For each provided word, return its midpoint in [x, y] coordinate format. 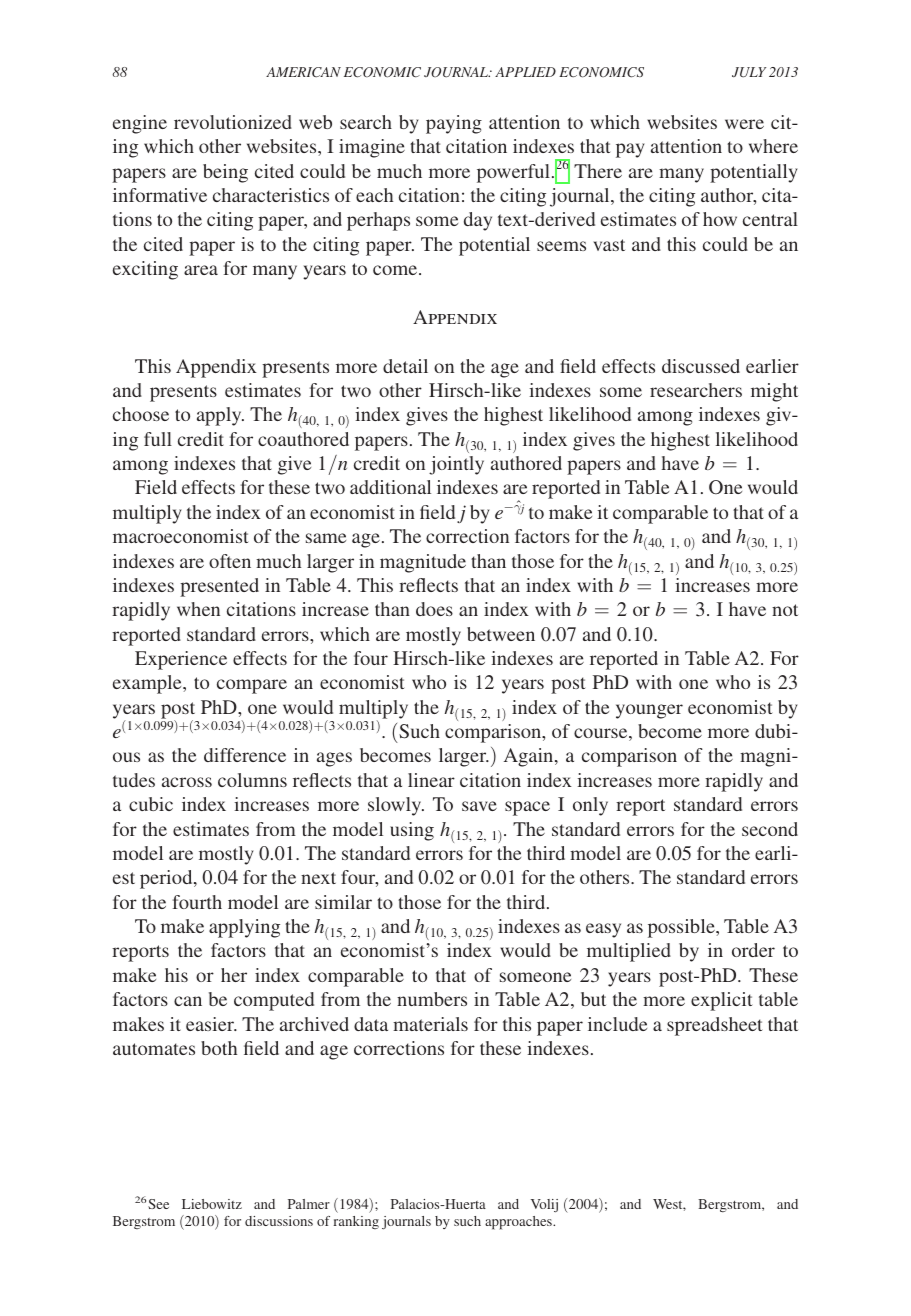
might [774, 392]
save [479, 806]
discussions [279, 1221]
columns [252, 780]
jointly [456, 465]
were [744, 124]
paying [454, 124]
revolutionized [233, 122]
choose [141, 414]
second [770, 829]
